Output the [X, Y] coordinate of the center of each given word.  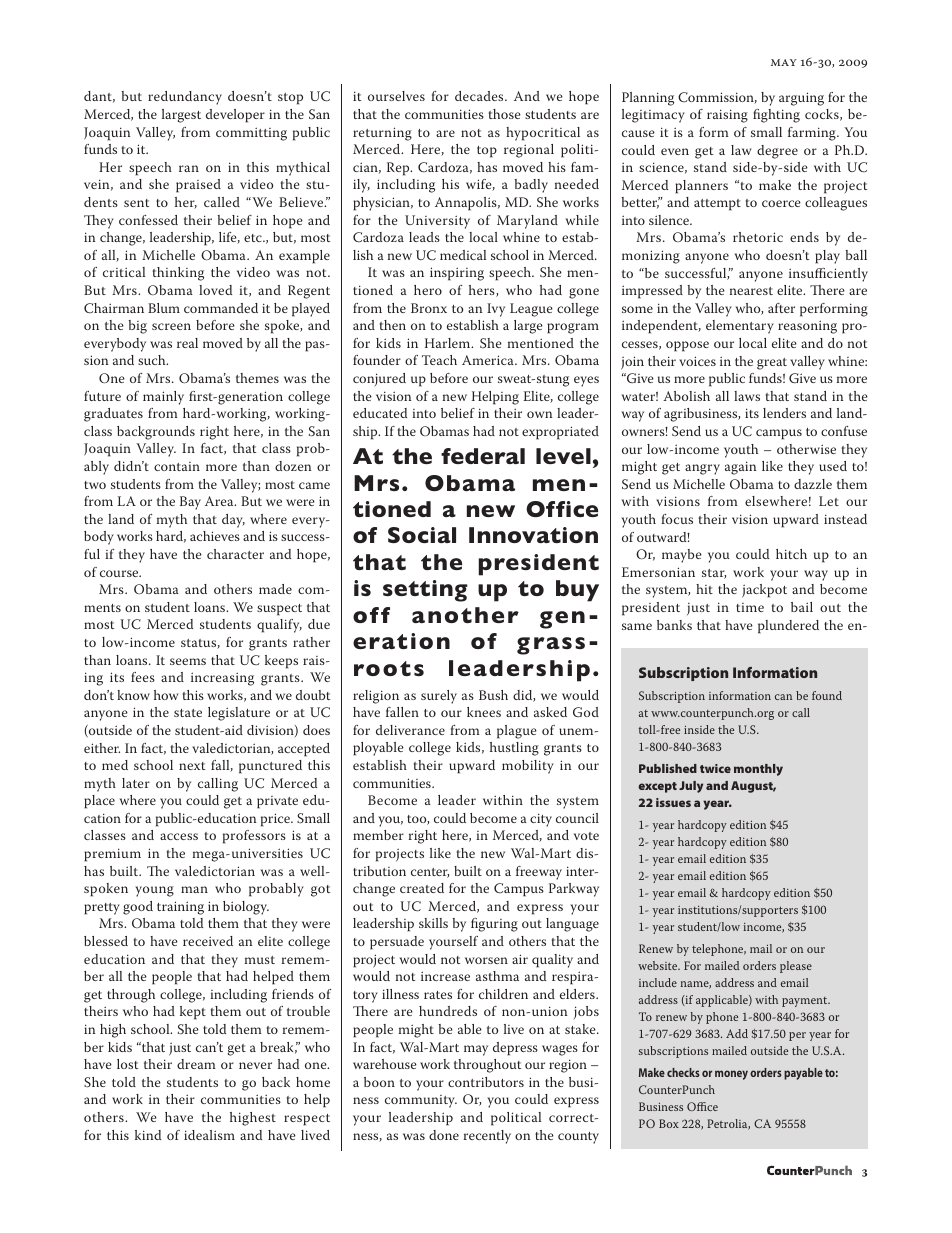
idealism [209, 1135]
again [741, 468]
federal [483, 456]
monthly [758, 770]
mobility [528, 767]
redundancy [185, 98]
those [505, 114]
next [192, 766]
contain [177, 466]
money [731, 1075]
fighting [776, 116]
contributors [486, 1082]
